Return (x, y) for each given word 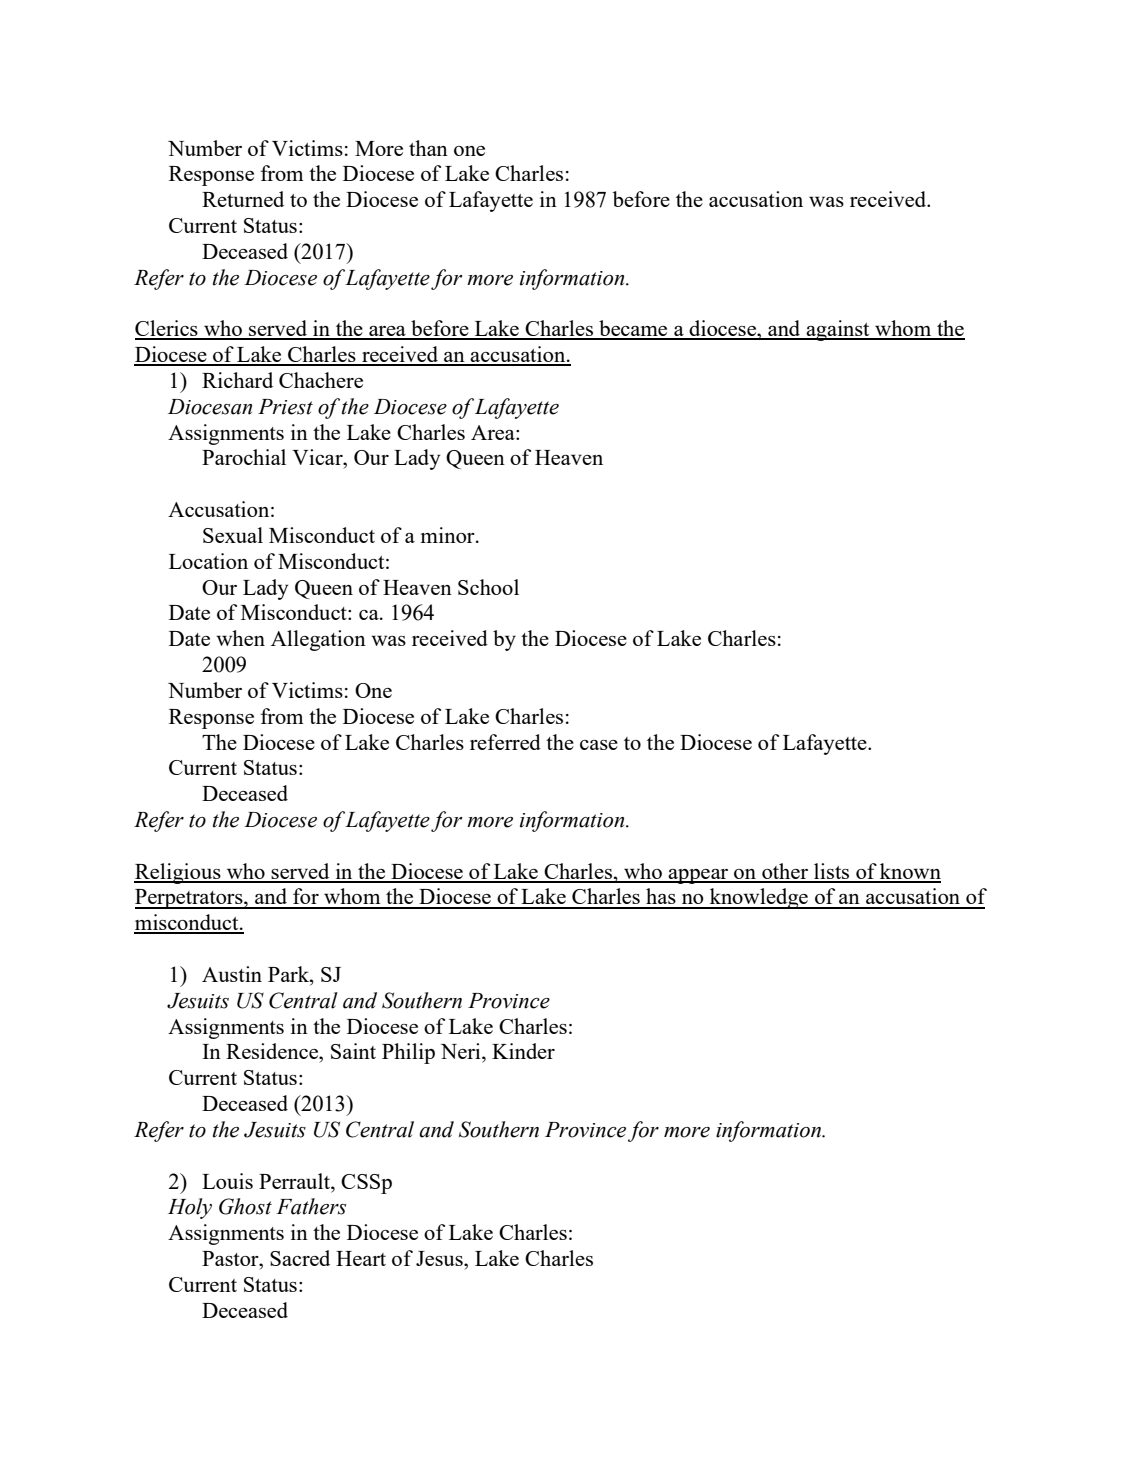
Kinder (523, 1051)
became (633, 329)
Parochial (244, 457)
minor (449, 535)
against (838, 330)
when (240, 638)
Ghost (245, 1206)
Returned (243, 199)
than (428, 148)
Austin (232, 974)
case (599, 745)
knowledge (759, 898)
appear (699, 876)
